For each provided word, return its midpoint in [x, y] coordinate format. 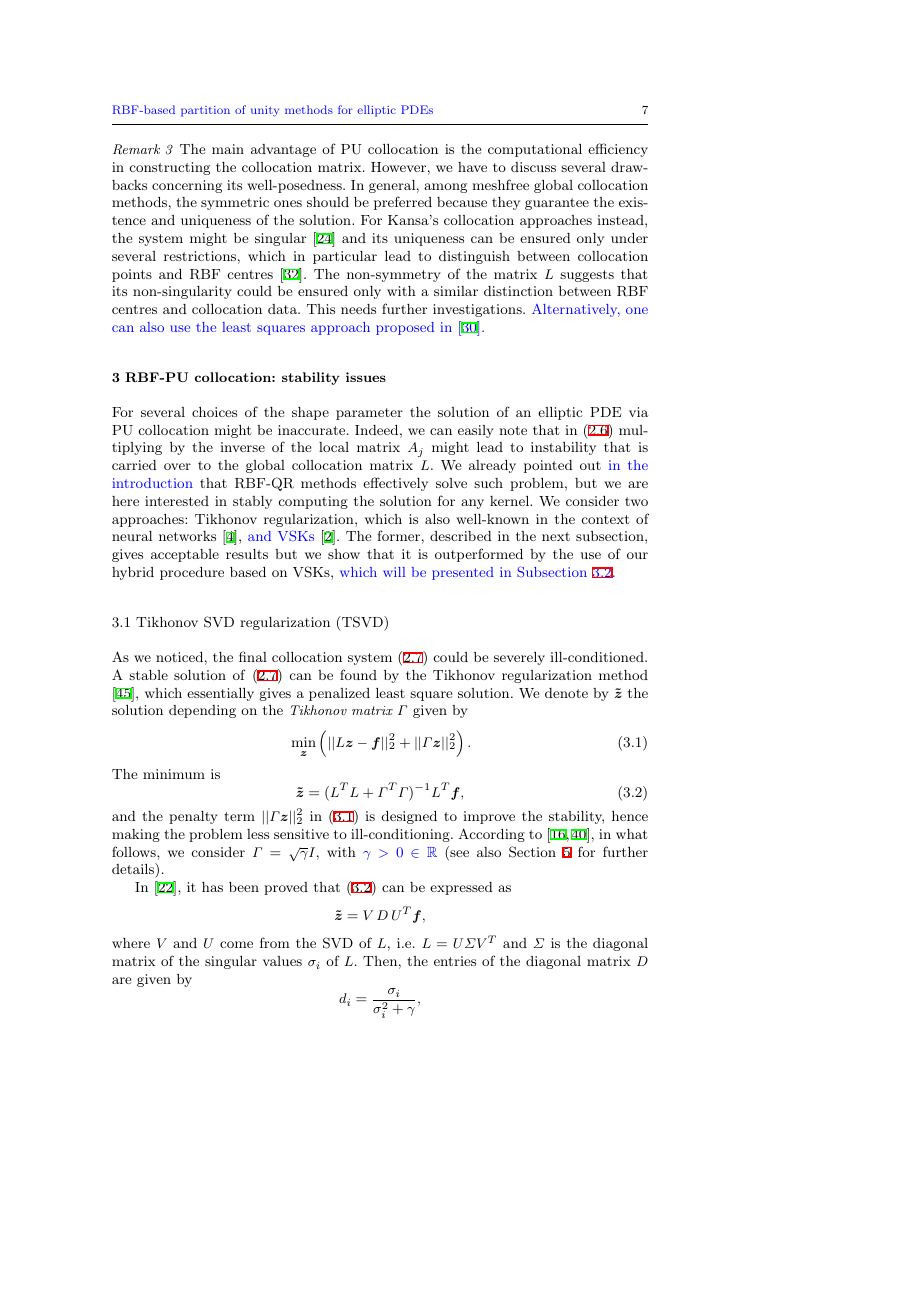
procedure [192, 573]
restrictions [200, 256]
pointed [548, 466]
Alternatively [576, 310]
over [177, 466]
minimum [174, 774]
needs [358, 309]
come [236, 944]
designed [409, 817]
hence [630, 816]
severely [519, 658]
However [398, 167]
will [394, 572]
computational [535, 150]
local [334, 447]
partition [205, 111]
